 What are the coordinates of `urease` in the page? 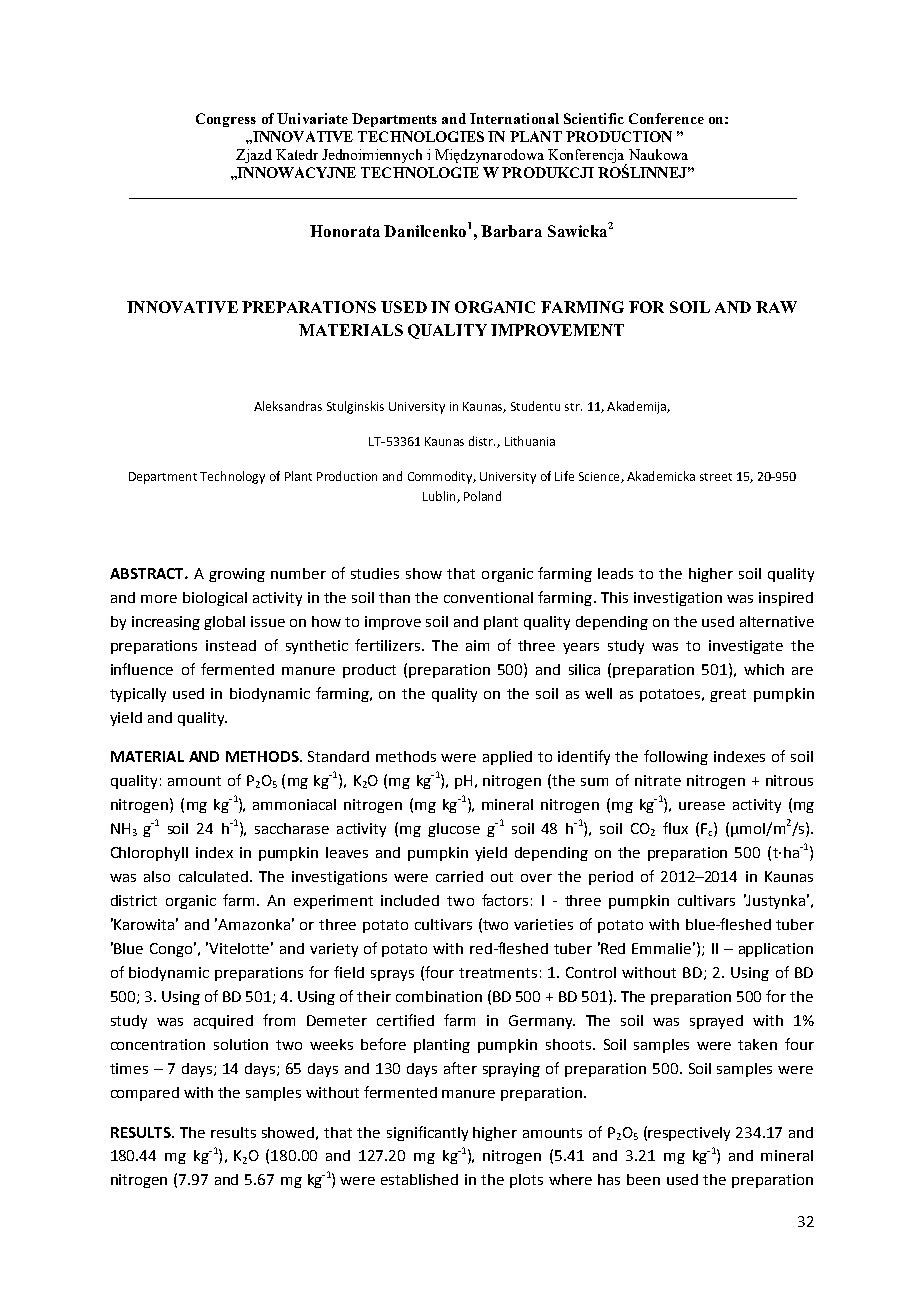 It's located at (702, 806).
